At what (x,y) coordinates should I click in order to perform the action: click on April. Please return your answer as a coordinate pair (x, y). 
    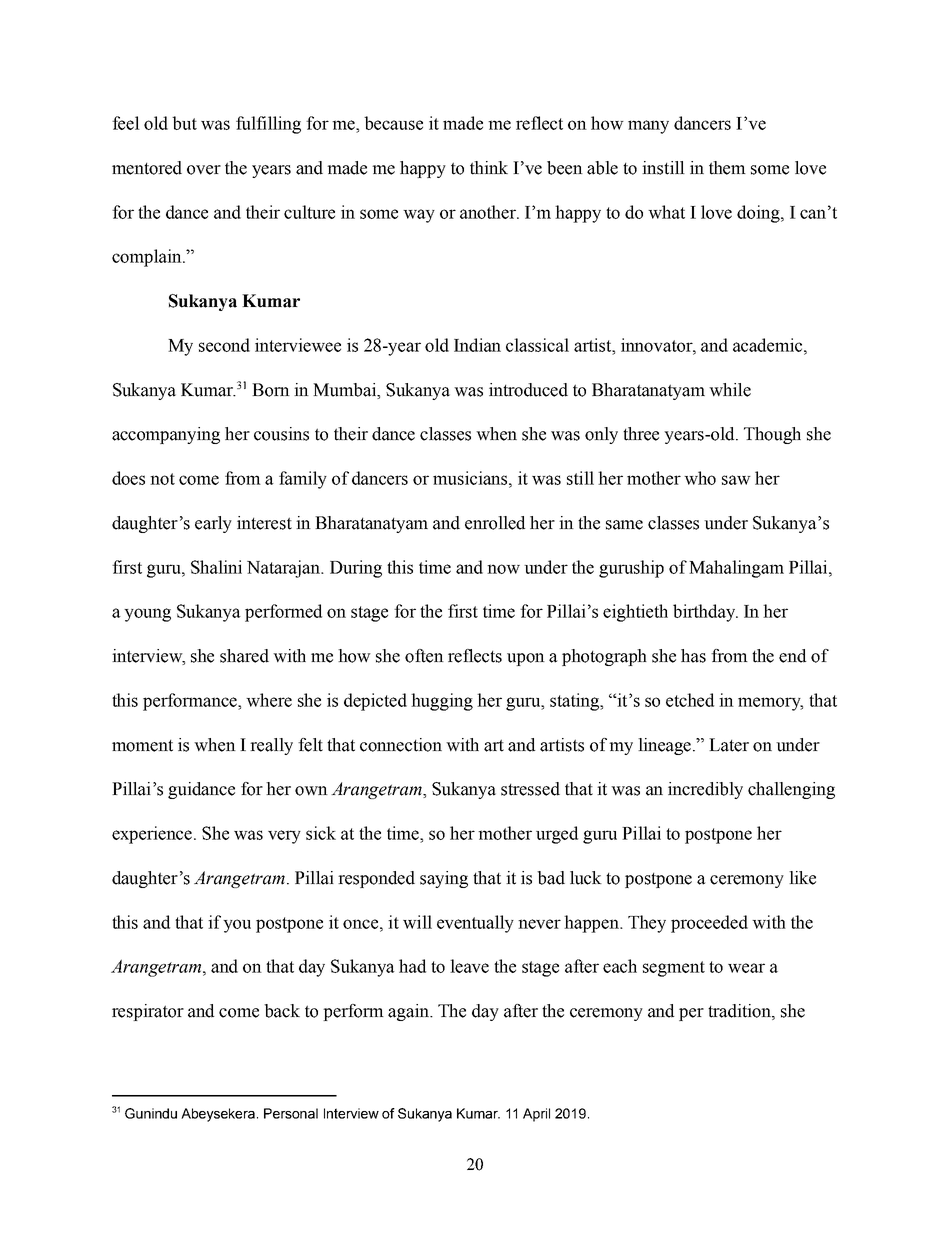
    Looking at the image, I should click on (536, 1115).
